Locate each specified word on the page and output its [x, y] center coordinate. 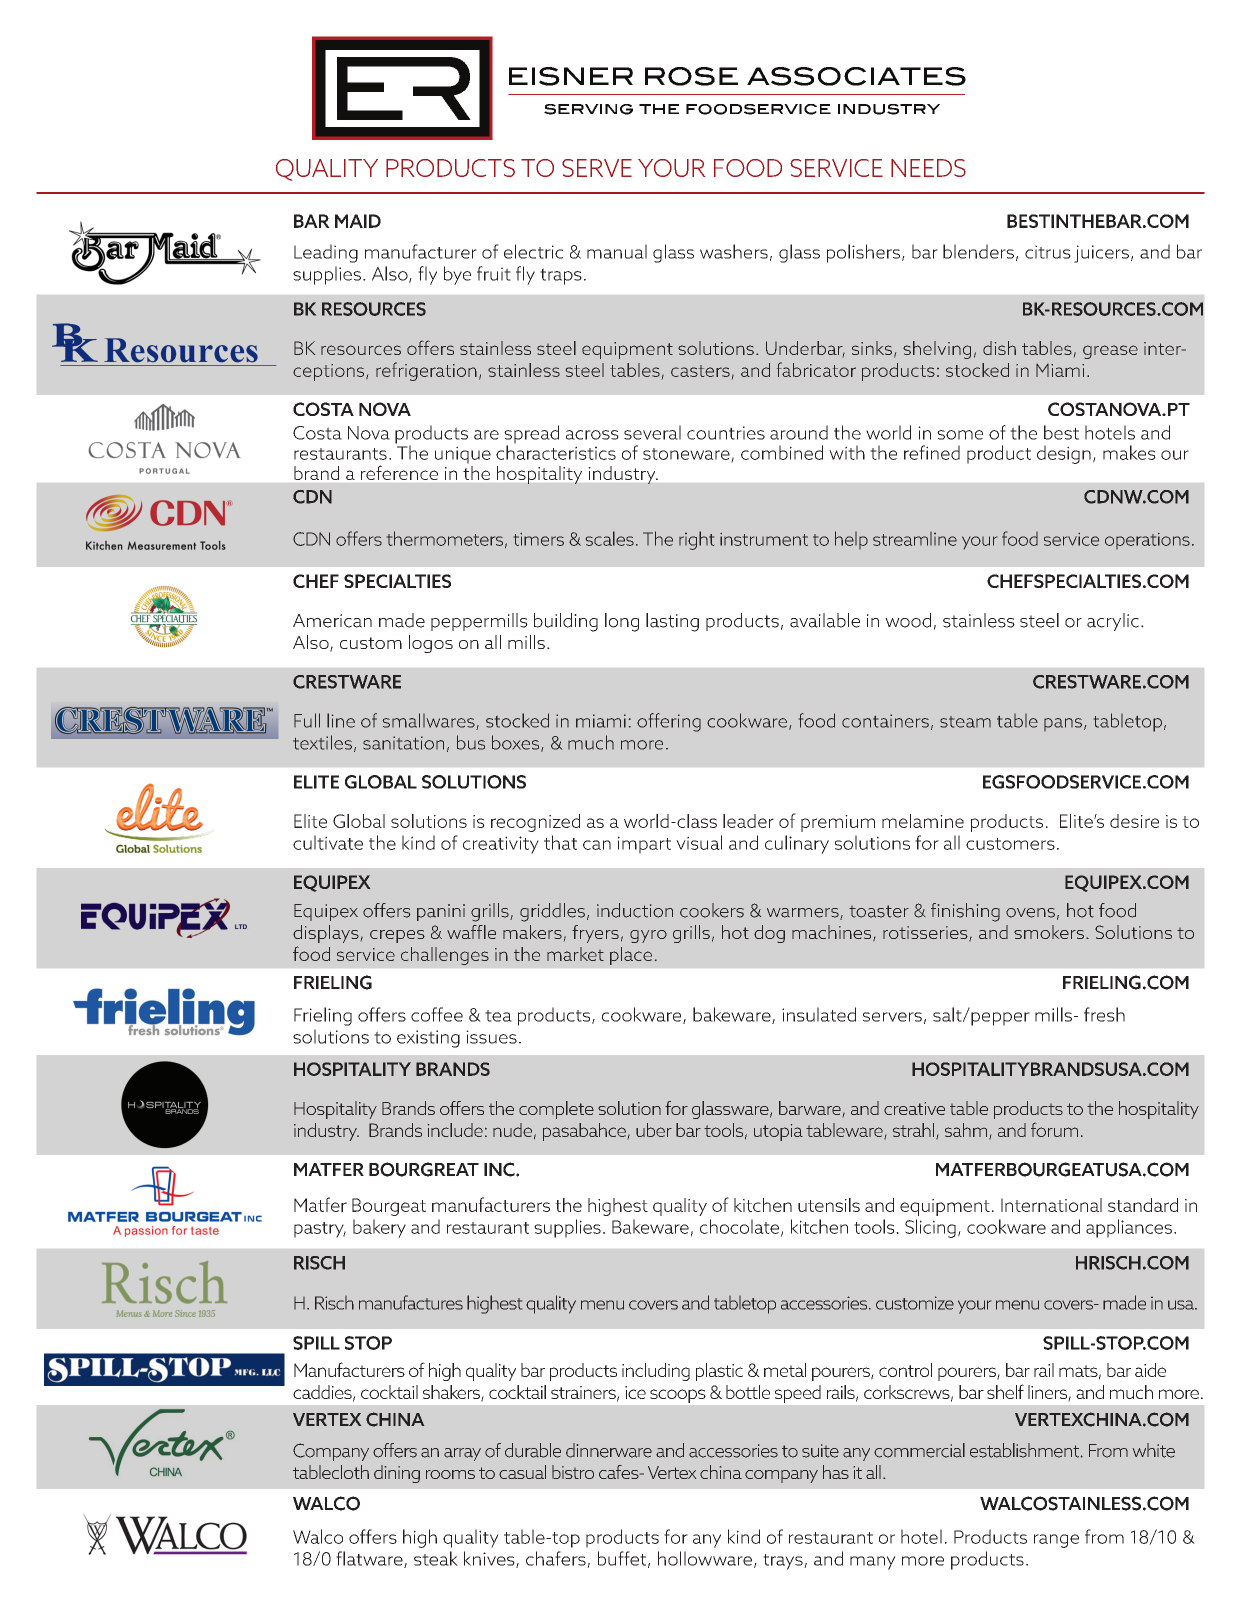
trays [784, 1562]
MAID [358, 221]
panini [441, 912]
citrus [1048, 252]
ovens [1030, 913]
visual [699, 842]
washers [734, 251]
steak [436, 1558]
